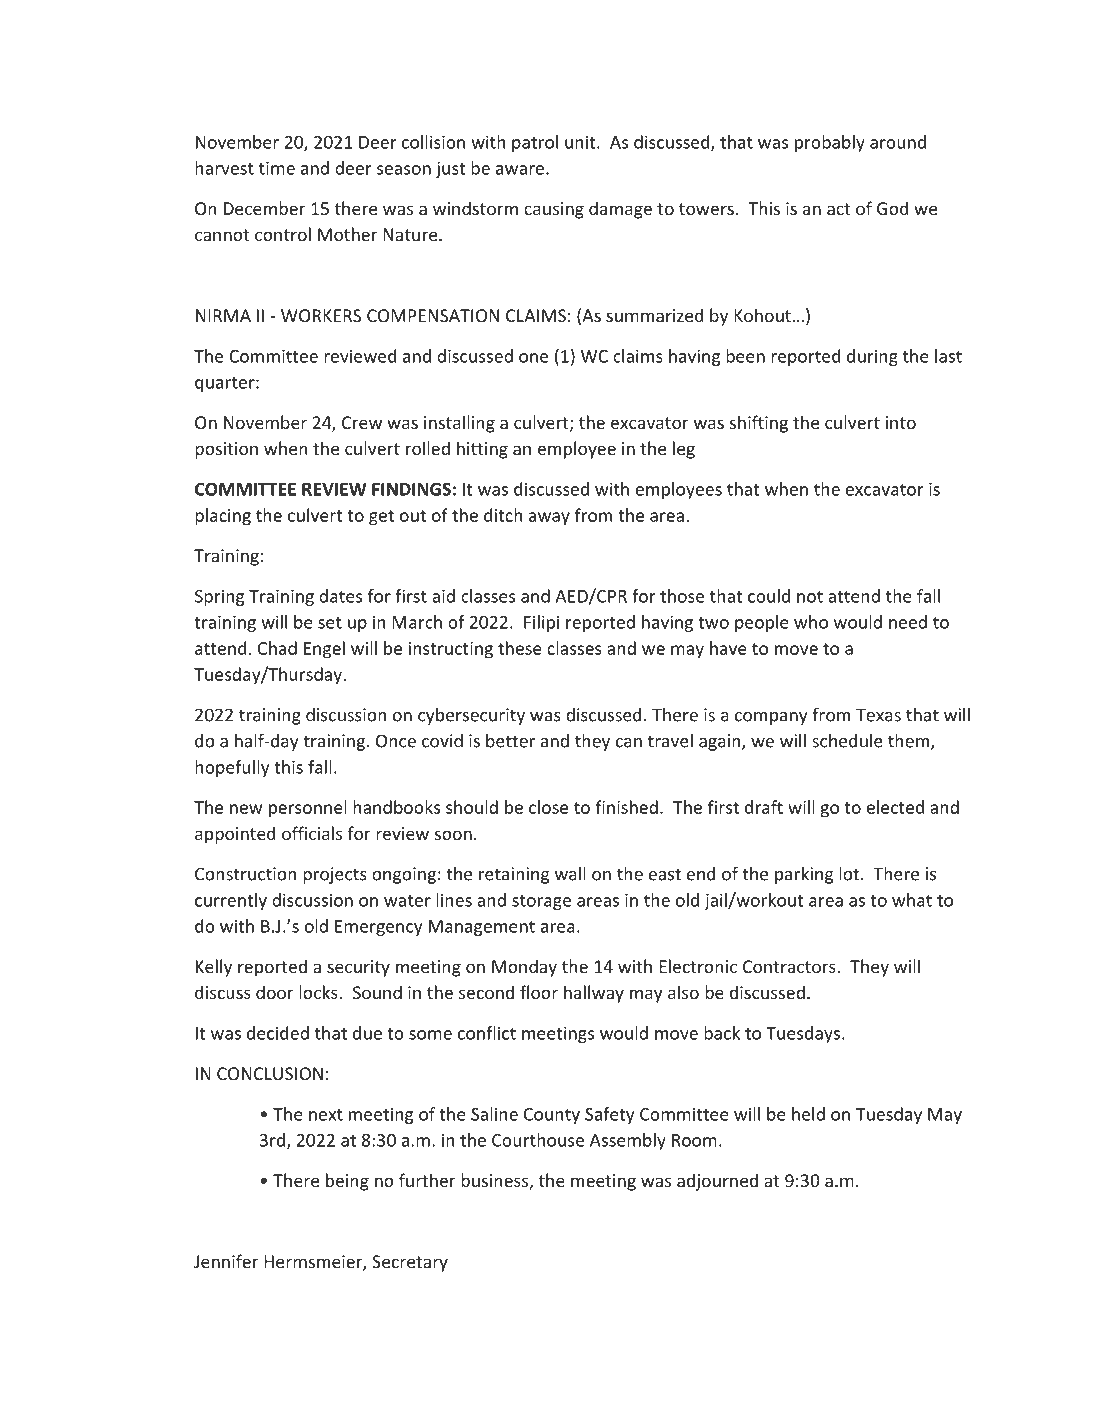 This screenshot has width=1101, height=1425. What do you see at coordinates (554, 210) in the screenshot?
I see `causing` at bounding box center [554, 210].
